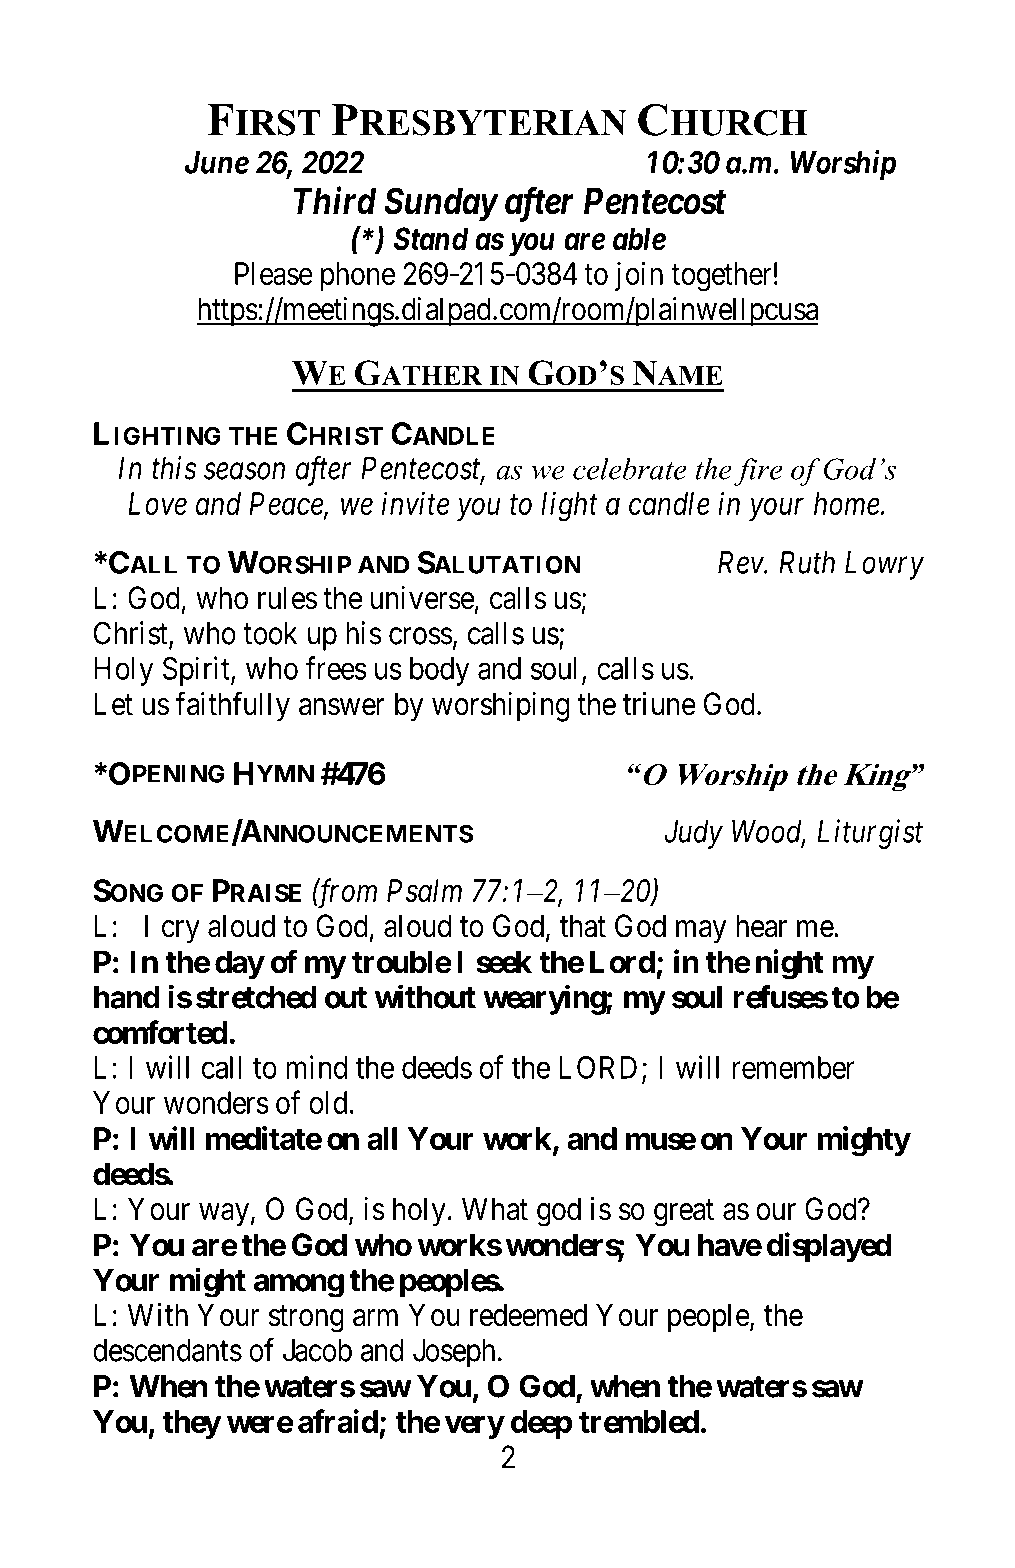 The width and height of the document is (1015, 1568). What do you see at coordinates (794, 1067) in the document?
I see `remember` at bounding box center [794, 1067].
